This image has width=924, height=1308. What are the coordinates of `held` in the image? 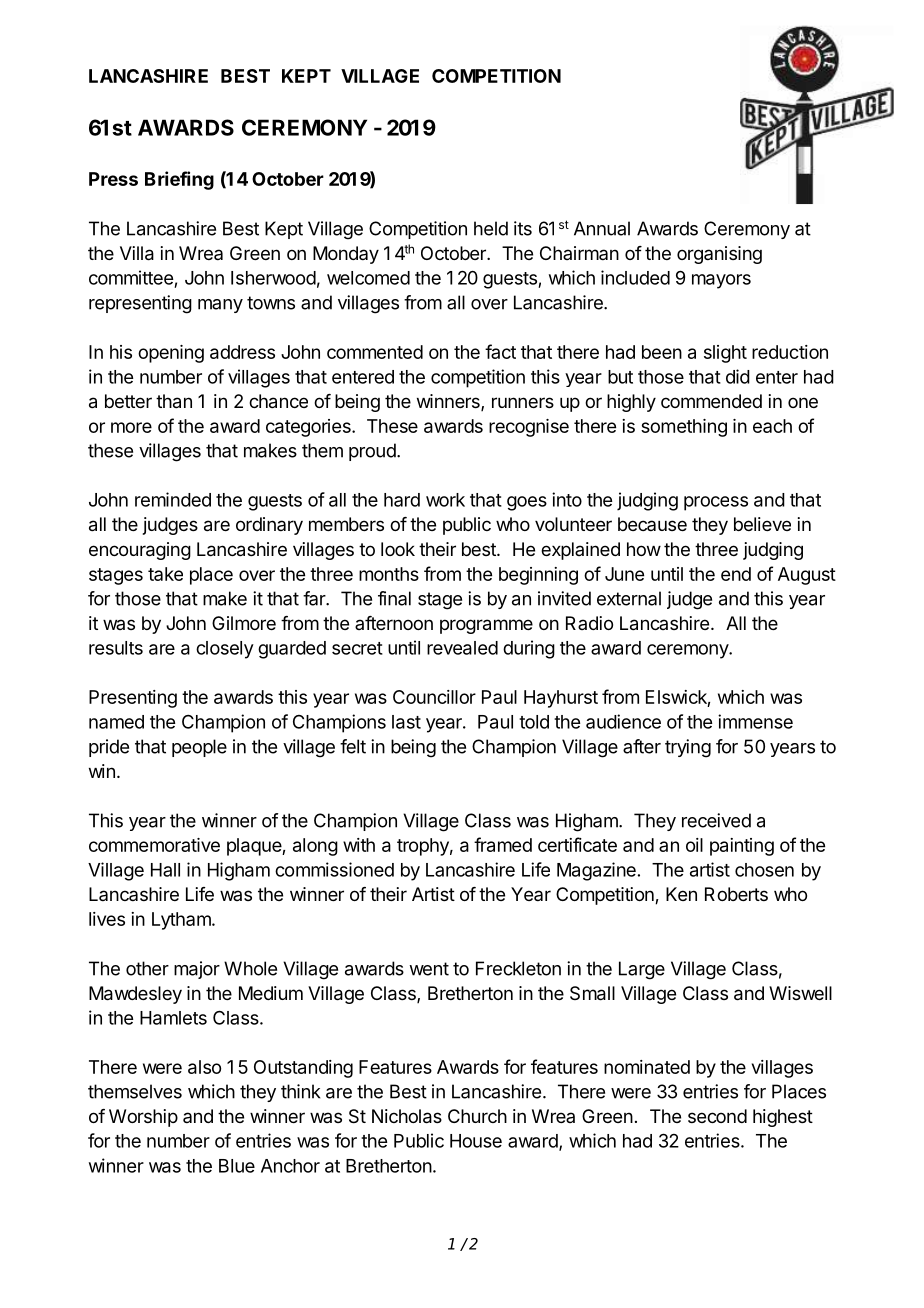 It's located at (491, 228).
